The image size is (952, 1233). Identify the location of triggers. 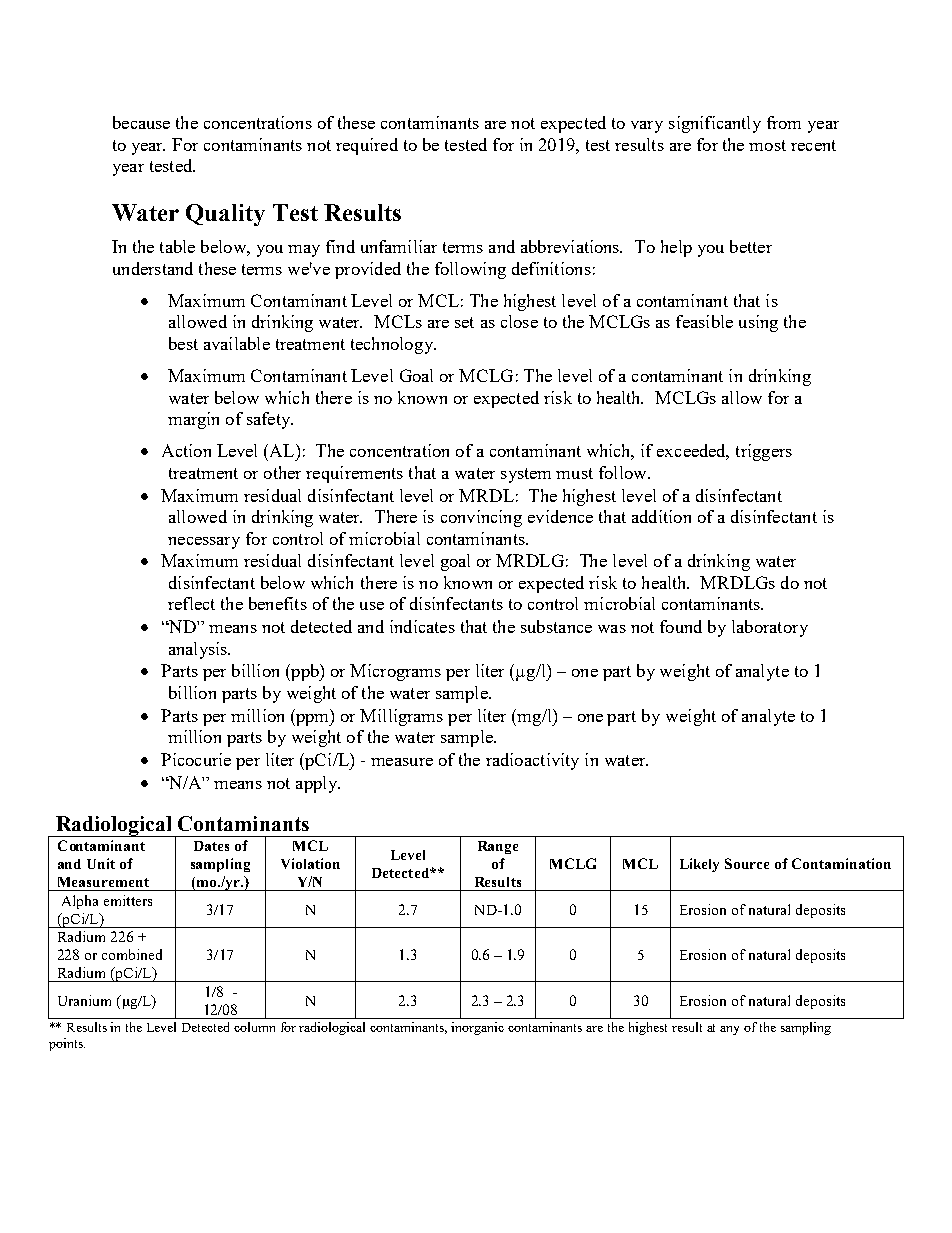
(764, 452).
